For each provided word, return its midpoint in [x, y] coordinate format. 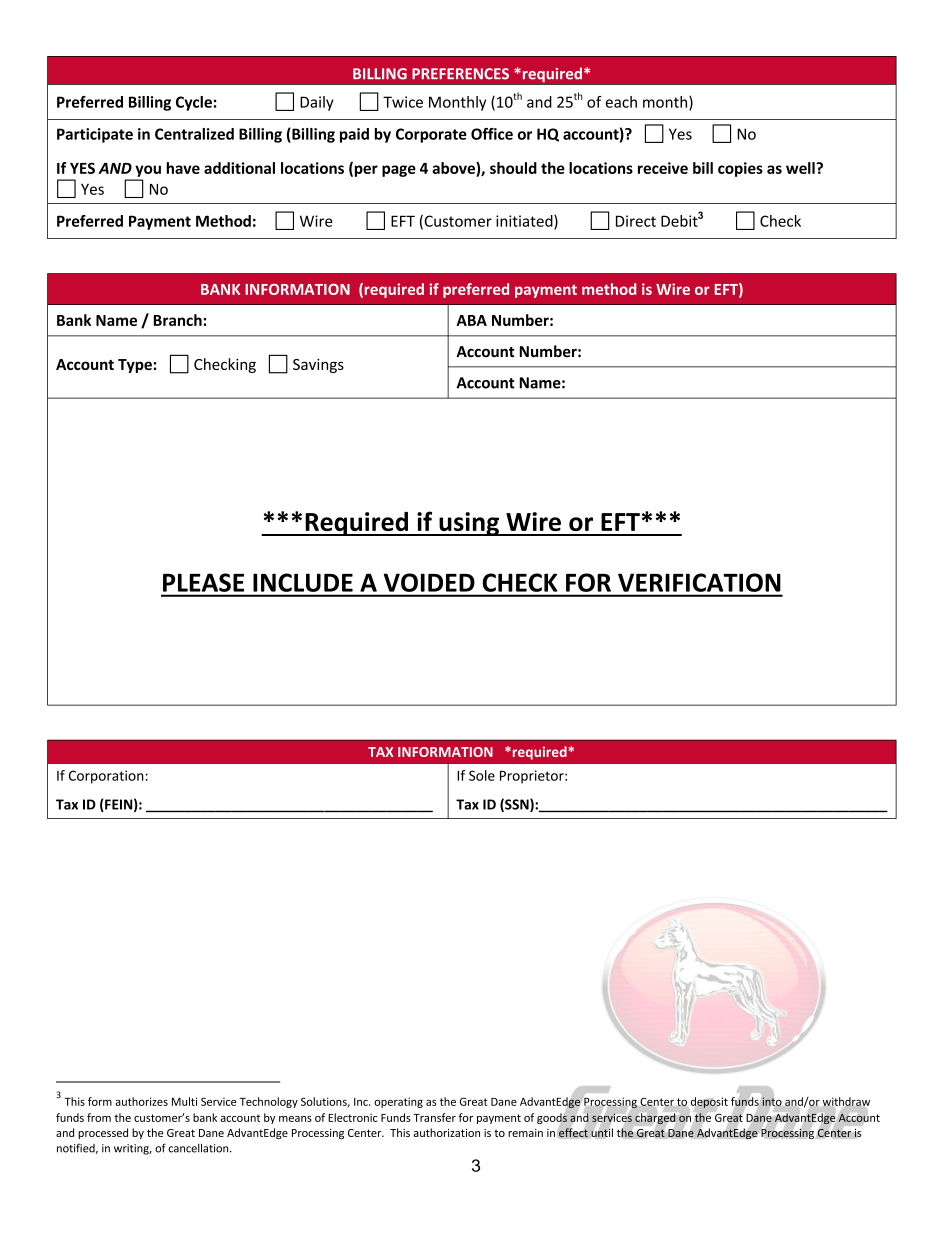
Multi [184, 1101]
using [469, 524]
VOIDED [429, 582]
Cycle [194, 103]
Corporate [431, 135]
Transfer [434, 1117]
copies [740, 169]
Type [135, 366]
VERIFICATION [699, 582]
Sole [482, 775]
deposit [708, 1103]
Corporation [106, 777]
